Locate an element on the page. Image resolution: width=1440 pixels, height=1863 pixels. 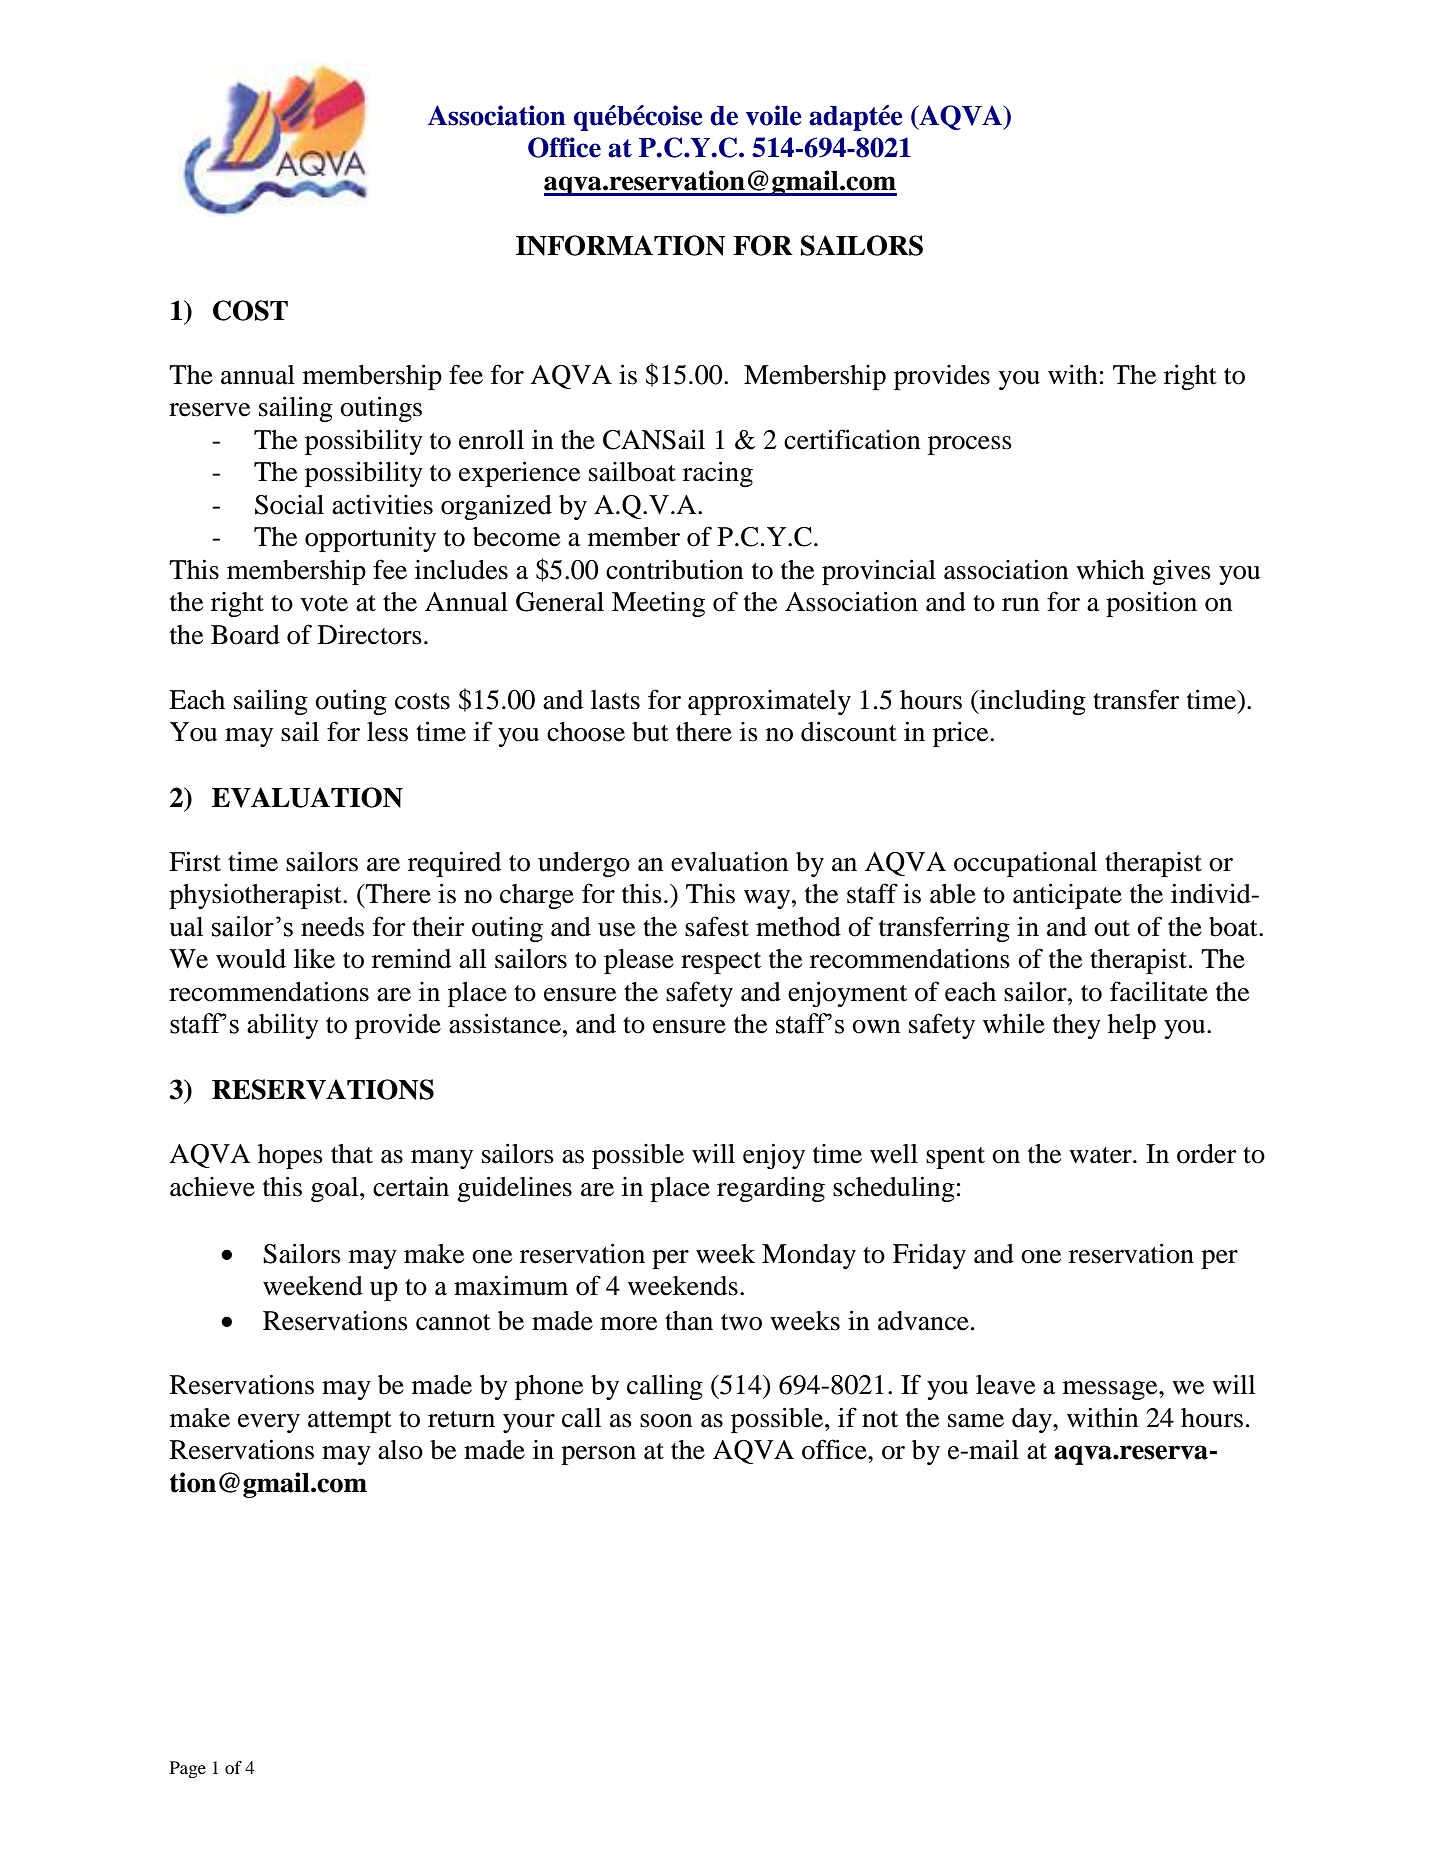
same is located at coordinates (976, 1421).
